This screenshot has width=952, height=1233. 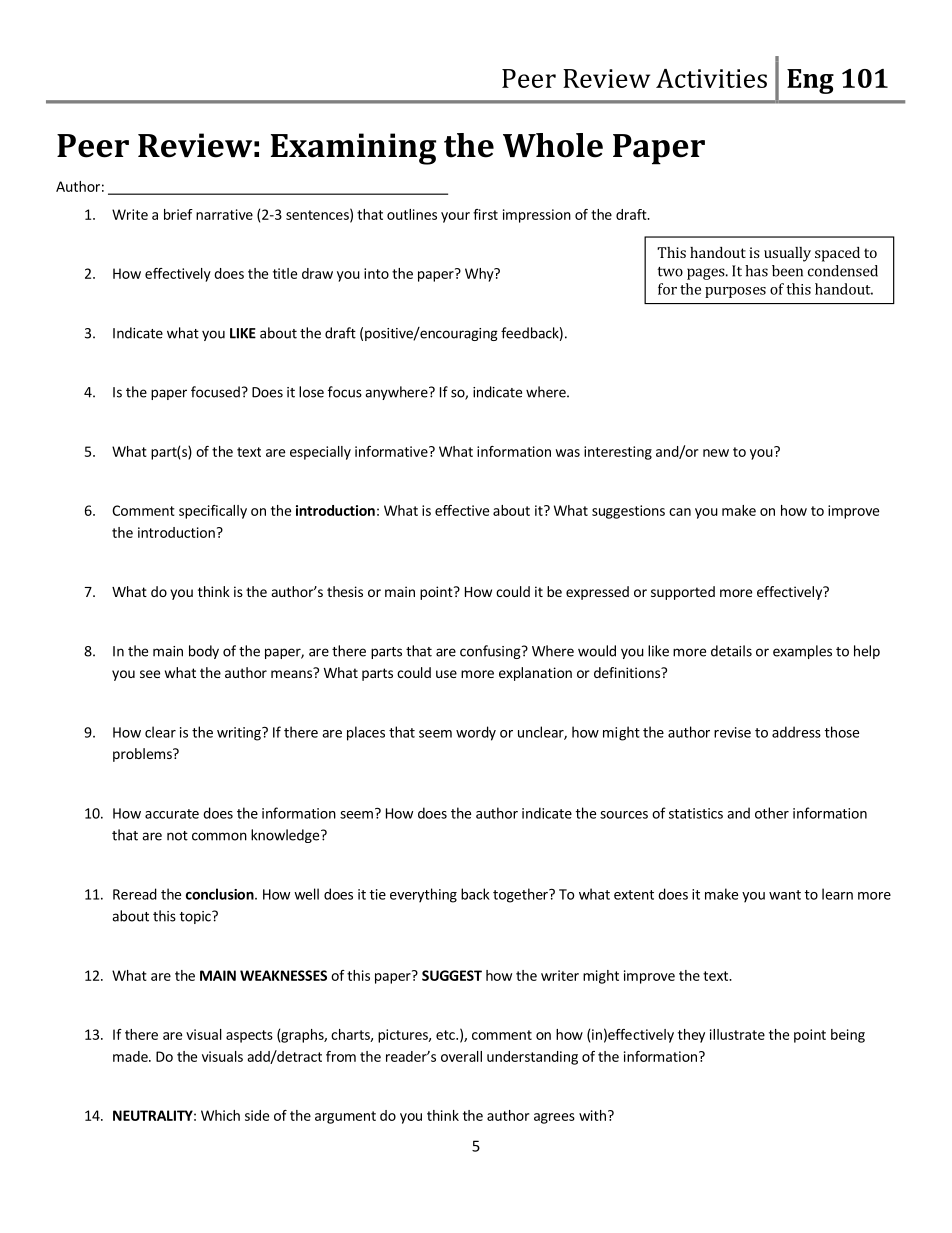 I want to click on Eng, so click(x=810, y=81).
